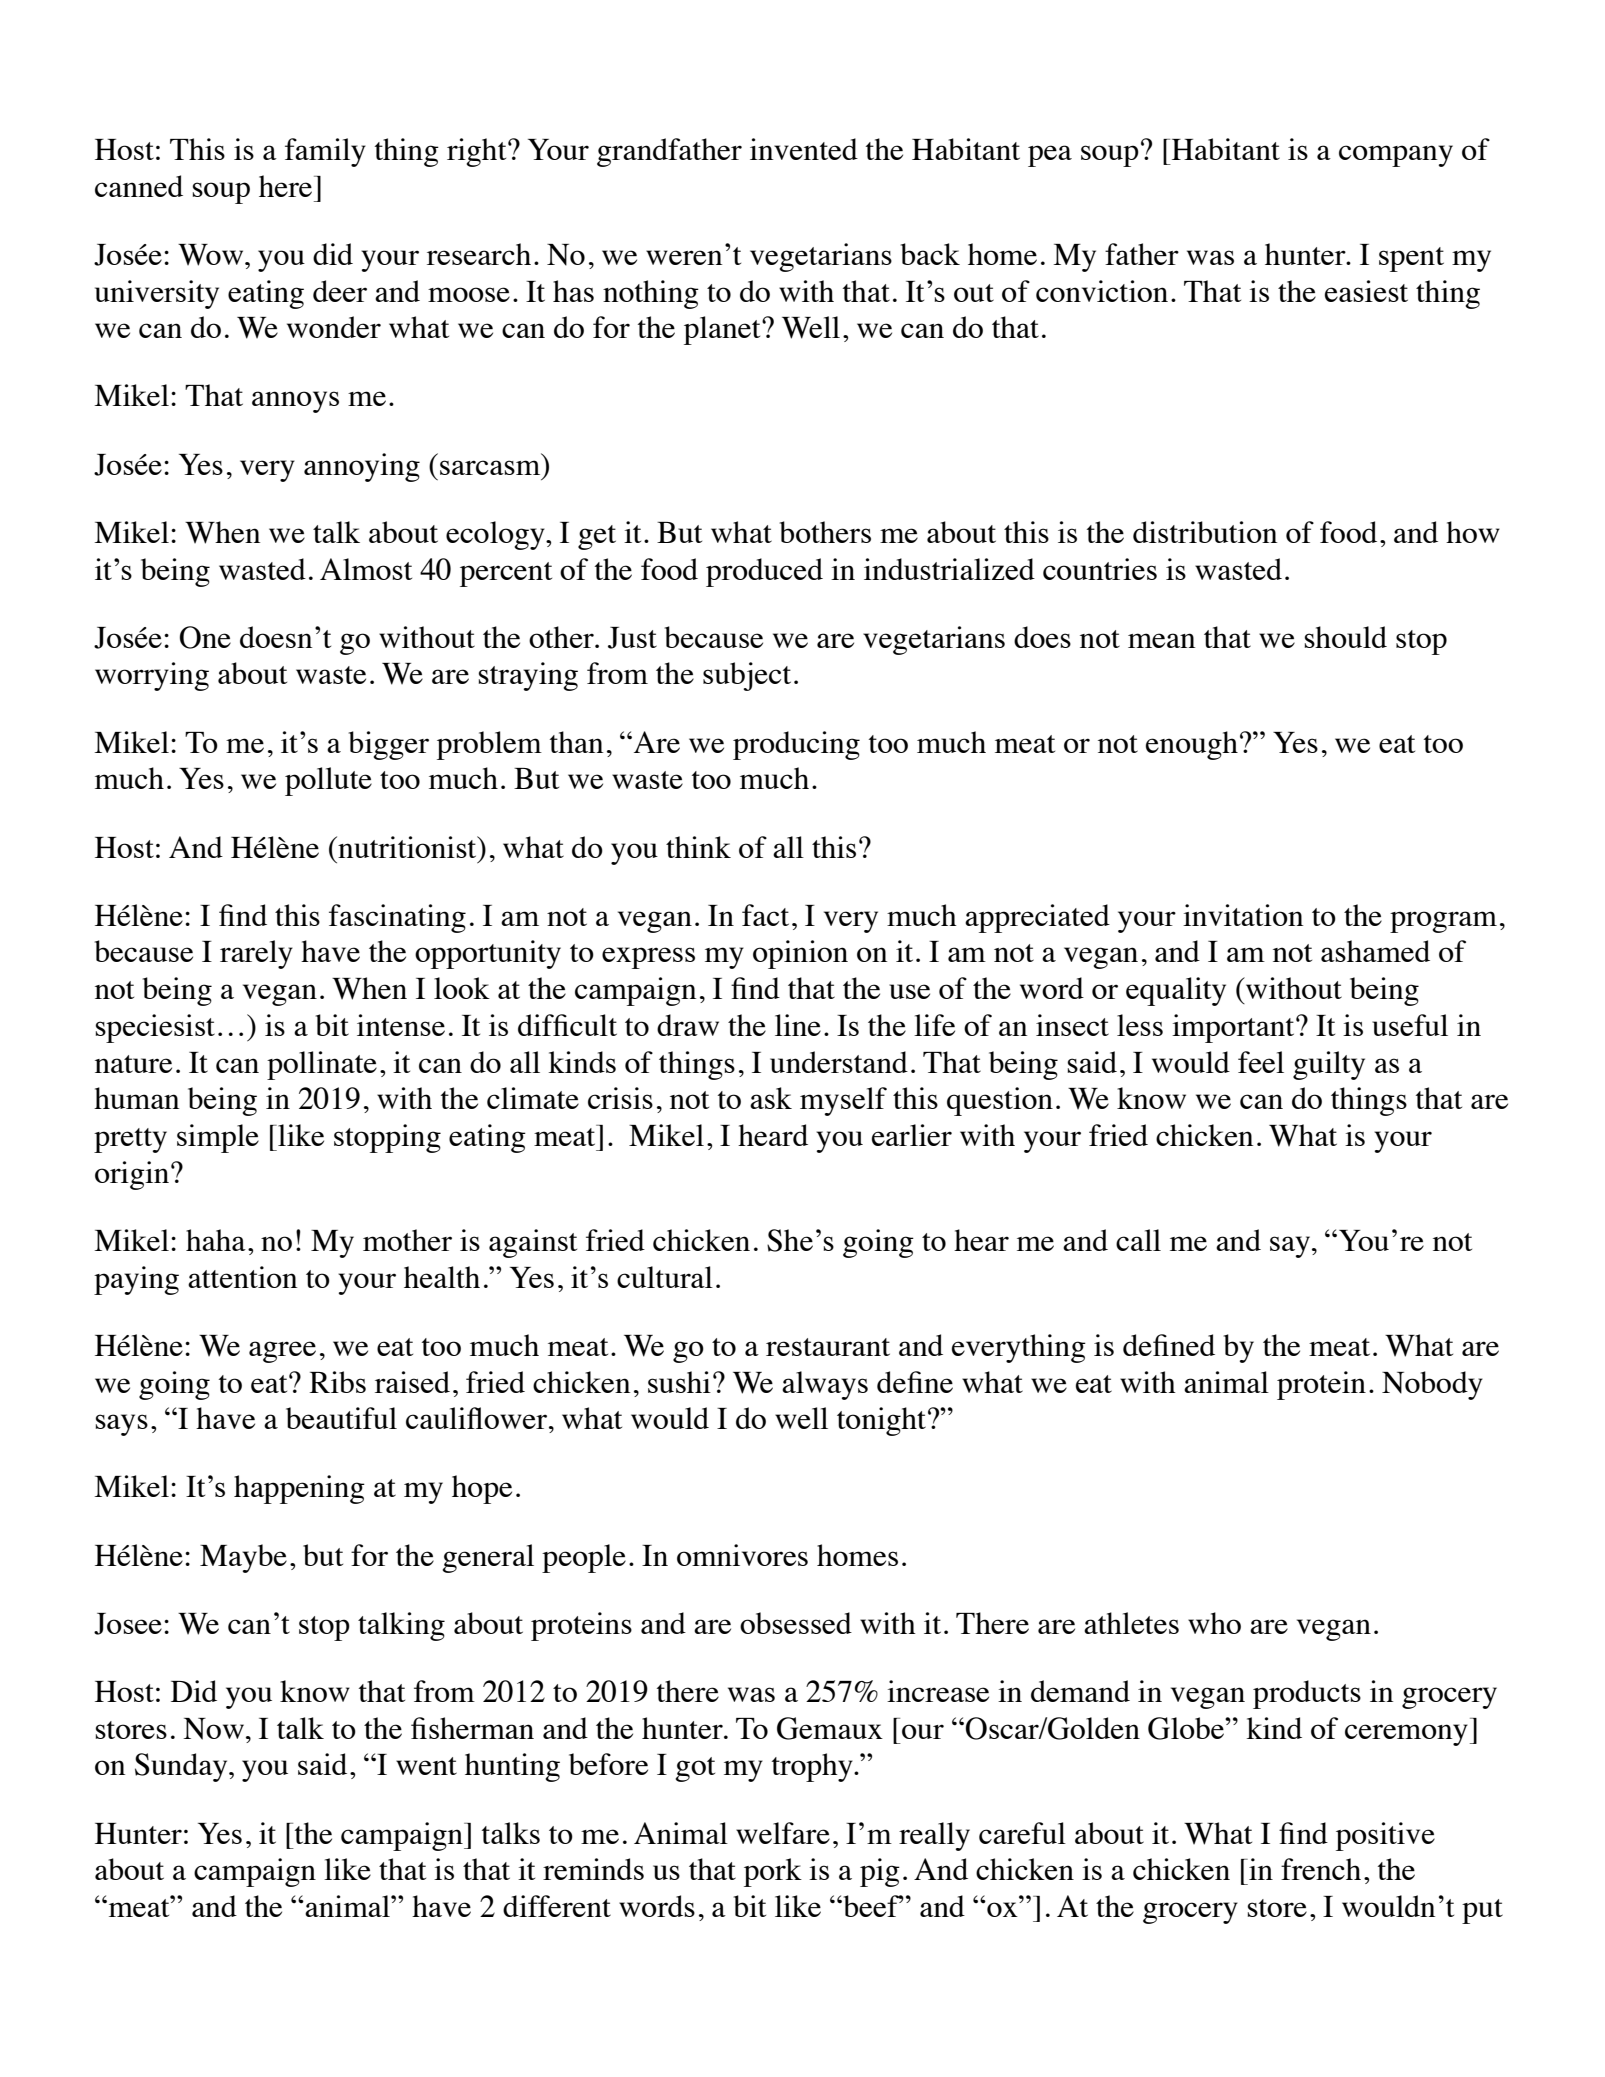 The width and height of the document is (1605, 2077). I want to click on french, so click(1321, 1869).
